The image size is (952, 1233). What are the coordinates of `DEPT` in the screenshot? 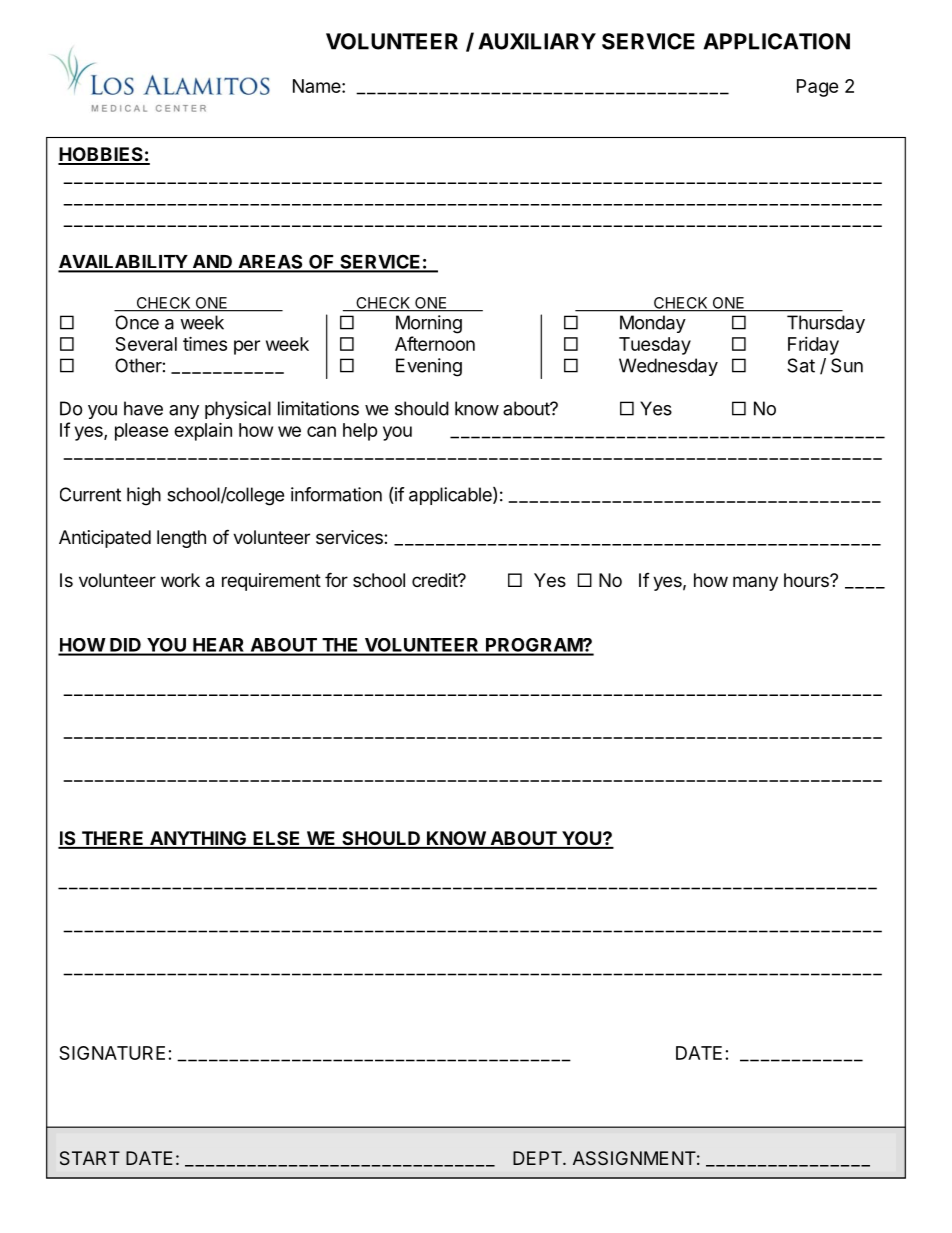 It's located at (538, 1158).
